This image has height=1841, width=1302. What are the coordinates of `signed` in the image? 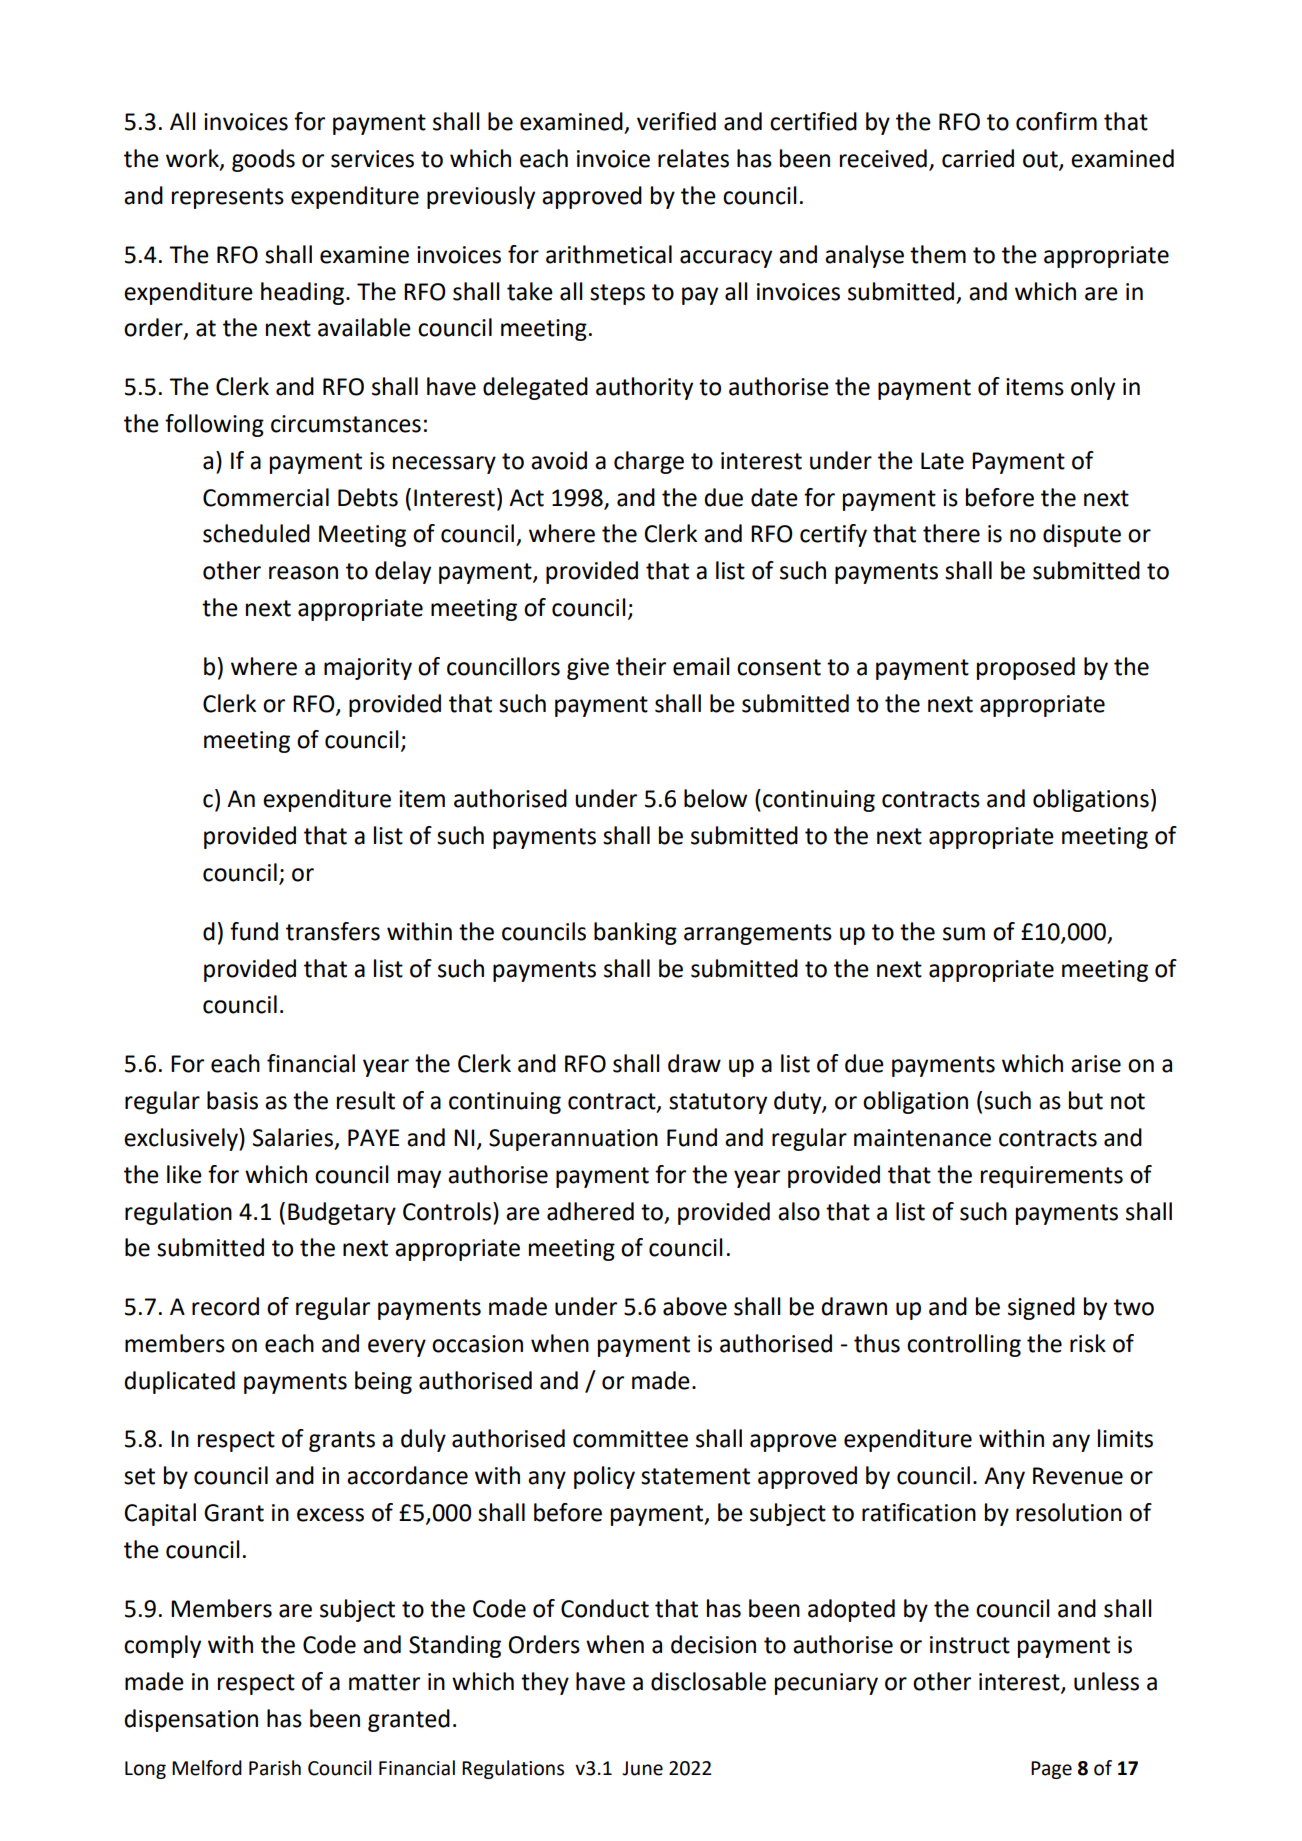 It's located at (1041, 1308).
